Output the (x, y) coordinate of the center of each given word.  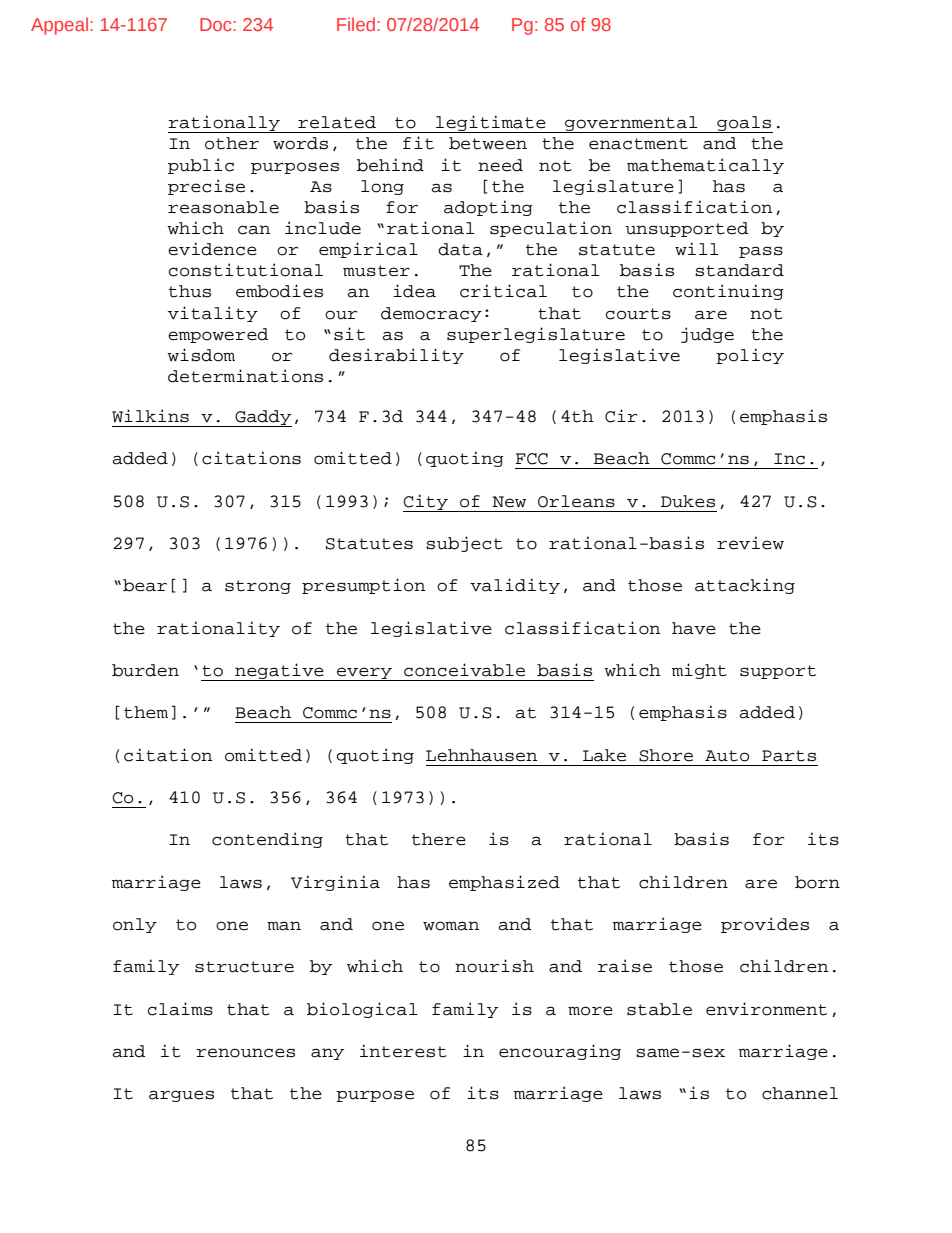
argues (181, 1096)
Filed (356, 24)
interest (403, 1051)
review (750, 543)
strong (258, 587)
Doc (217, 24)
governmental (631, 124)
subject (464, 544)
